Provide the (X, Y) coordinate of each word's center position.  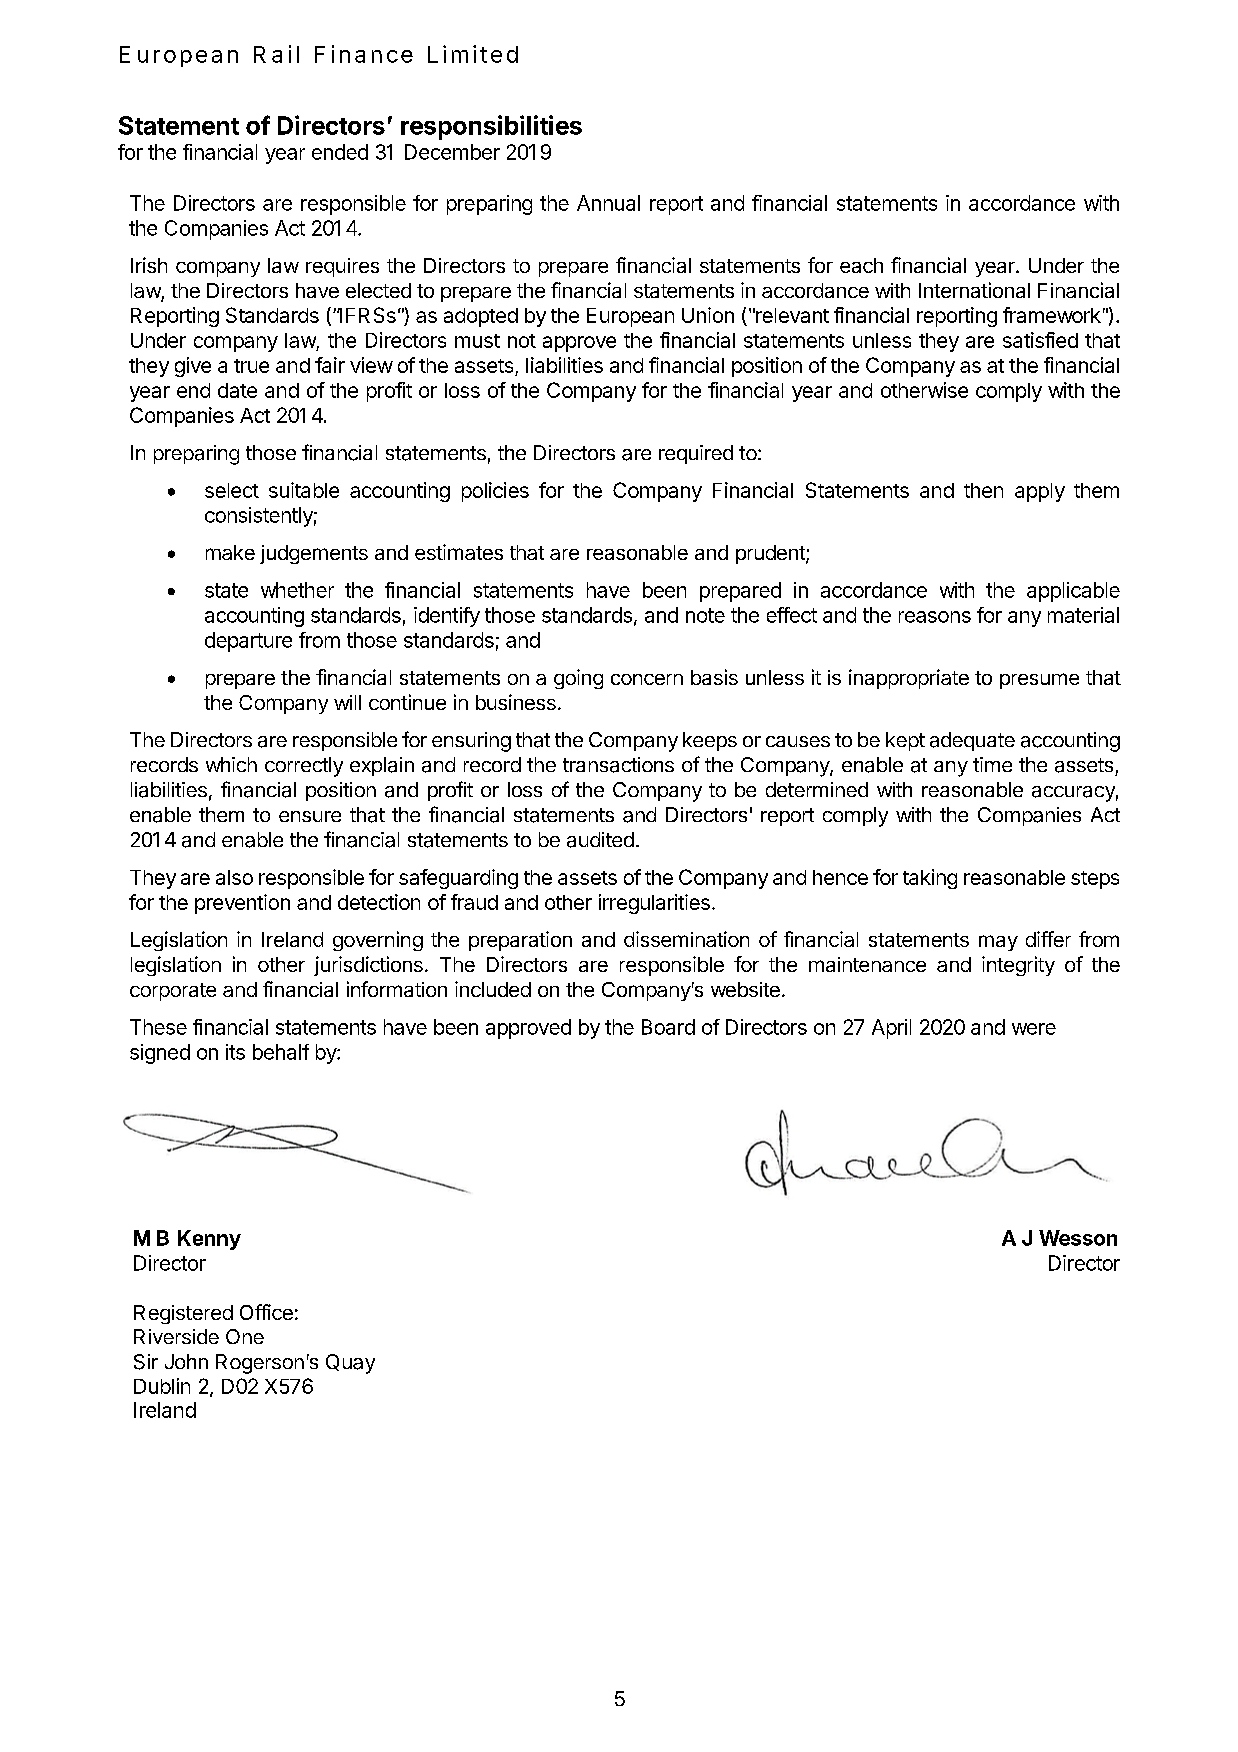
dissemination (686, 939)
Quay (350, 1364)
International (974, 290)
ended (340, 152)
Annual (608, 203)
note (705, 615)
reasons (935, 617)
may (998, 943)
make (230, 552)
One (245, 1336)
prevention (242, 904)
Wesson (1078, 1238)
